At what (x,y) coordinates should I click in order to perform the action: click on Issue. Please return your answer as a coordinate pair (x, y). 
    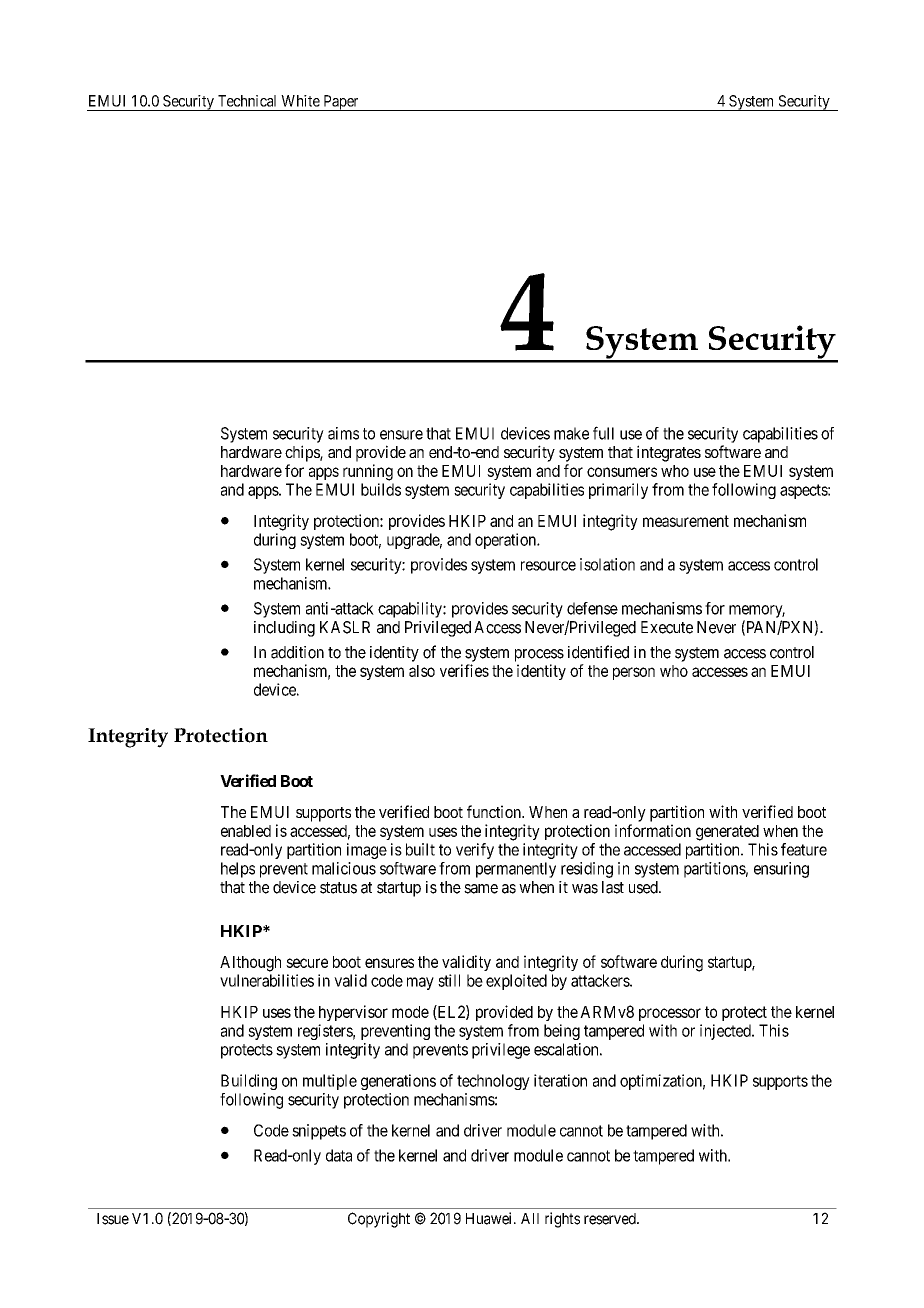
    Looking at the image, I should click on (113, 1219).
